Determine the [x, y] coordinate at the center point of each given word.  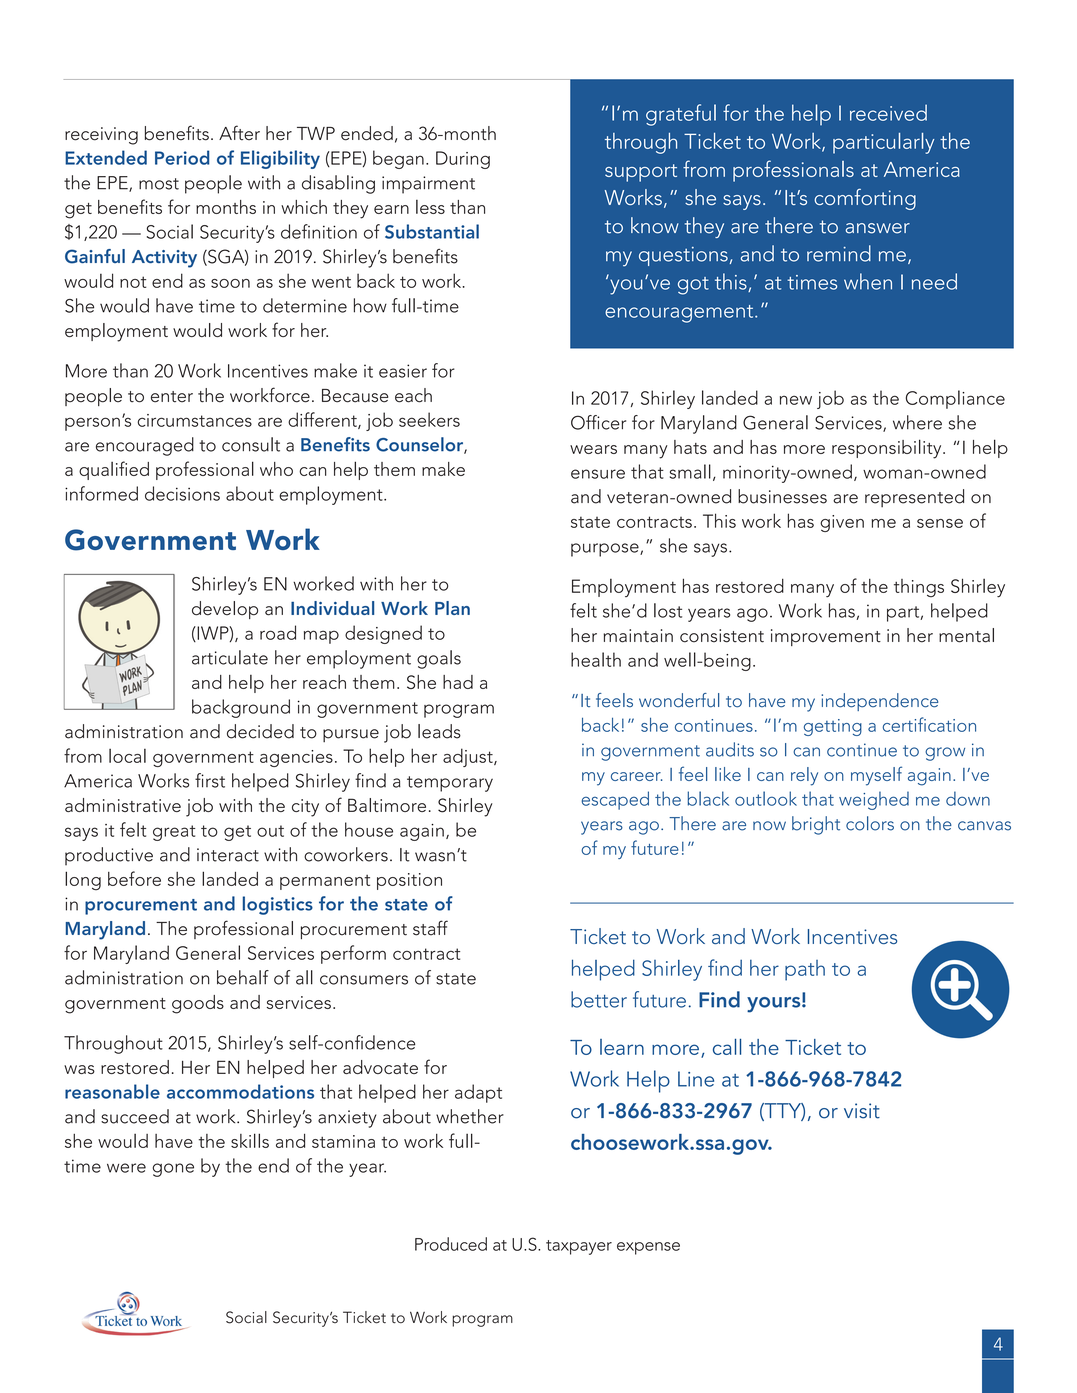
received [888, 112]
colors [870, 823]
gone [173, 1170]
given [842, 523]
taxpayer [579, 1247]
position [409, 881]
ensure [598, 474]
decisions [182, 493]
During [463, 160]
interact [228, 855]
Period [182, 157]
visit [862, 1111]
